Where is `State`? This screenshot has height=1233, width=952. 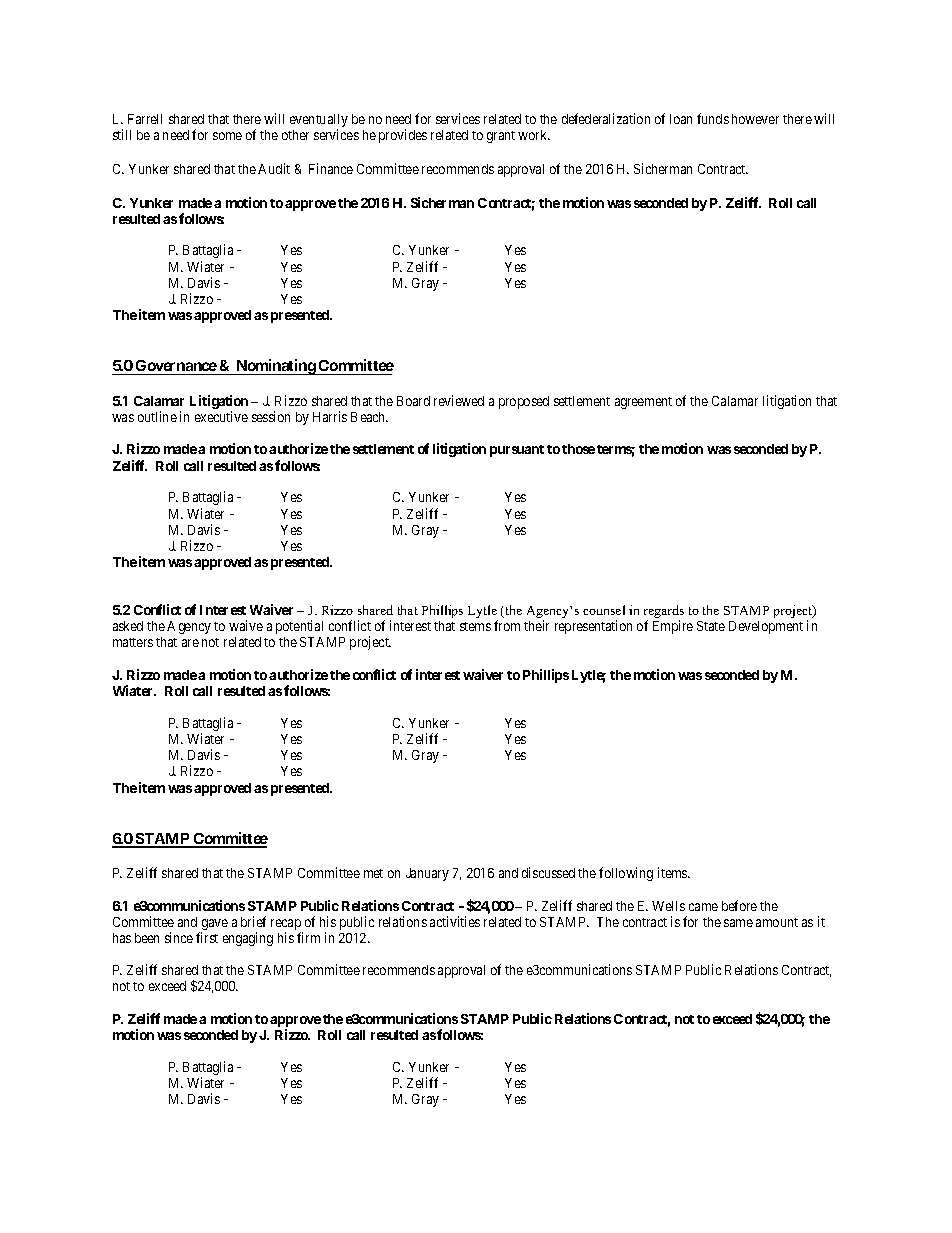
State is located at coordinates (711, 626).
